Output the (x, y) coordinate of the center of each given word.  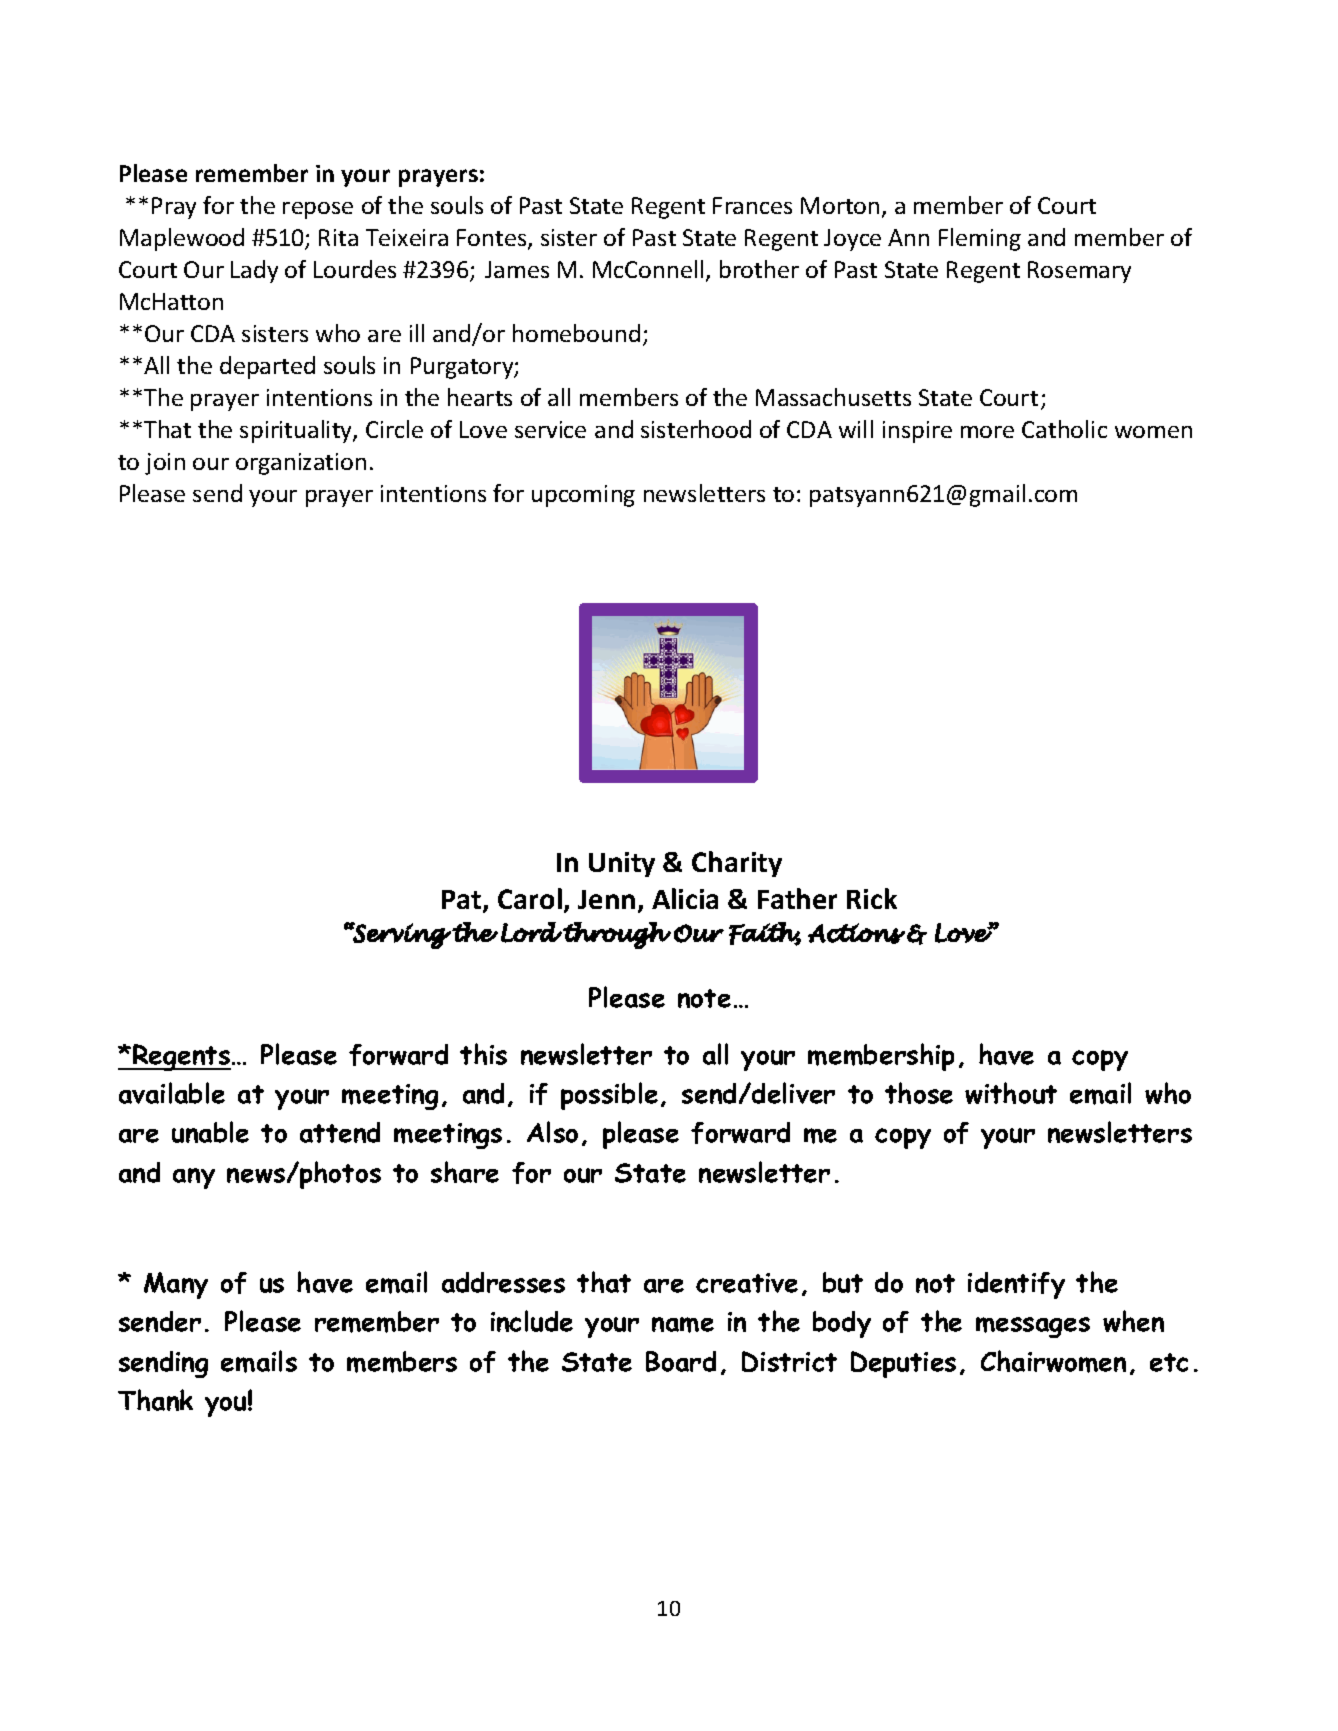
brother (759, 269)
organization (301, 464)
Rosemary (1079, 272)
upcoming (583, 496)
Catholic (1064, 429)
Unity (622, 864)
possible (609, 1096)
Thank (155, 1400)
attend (340, 1132)
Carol (530, 898)
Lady (254, 271)
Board (681, 1361)
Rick (872, 898)
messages (1033, 1327)
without (1011, 1093)
